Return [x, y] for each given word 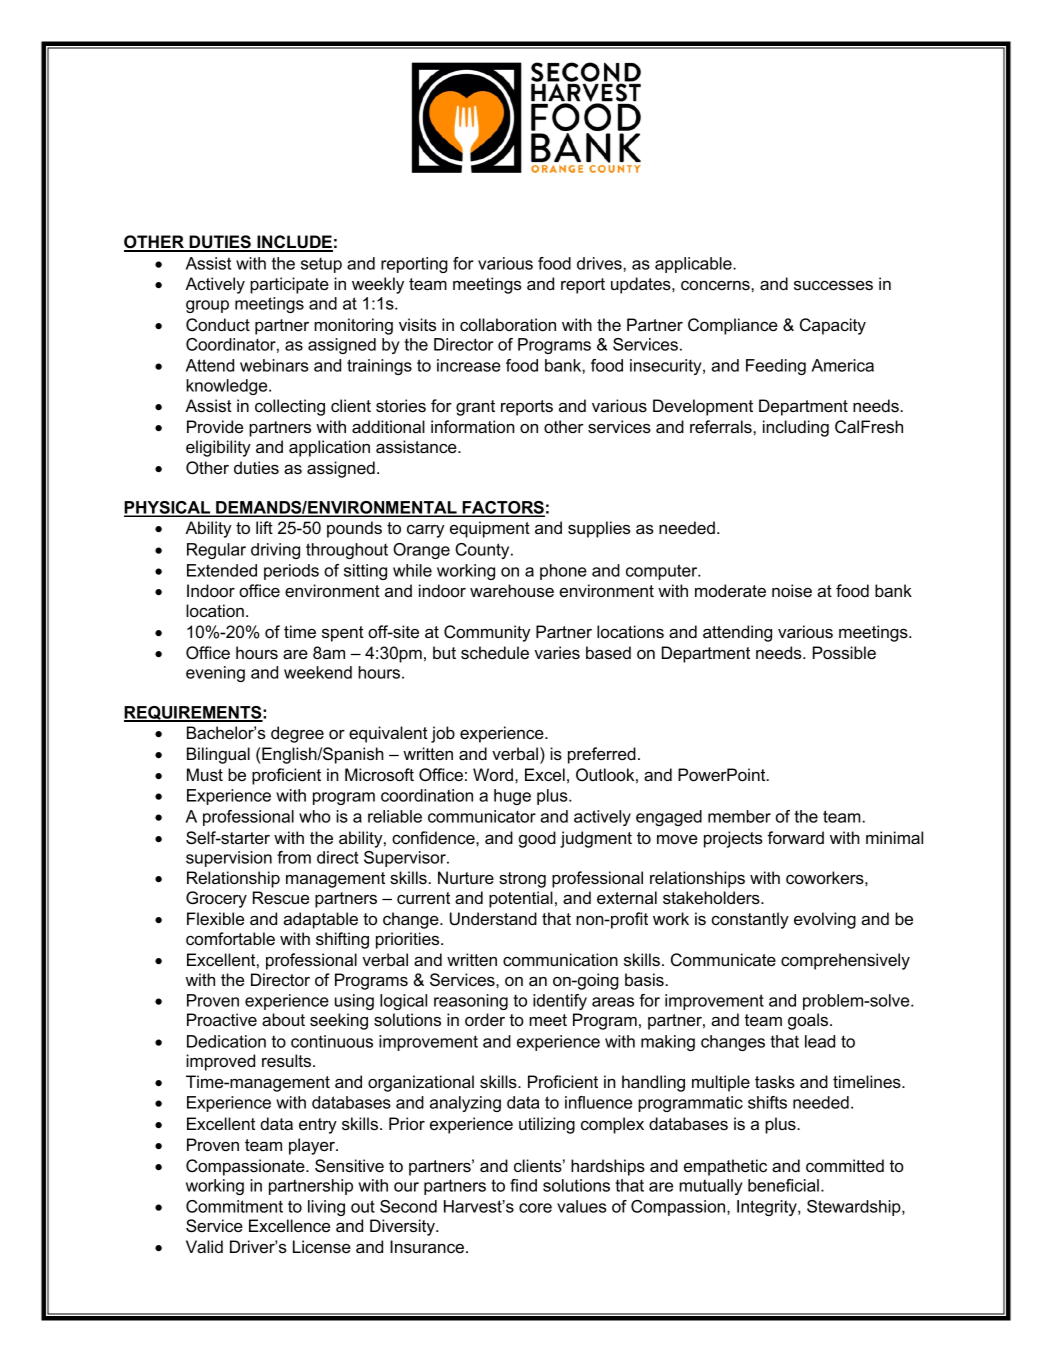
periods [291, 572]
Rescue [281, 897]
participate [289, 285]
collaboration [508, 324]
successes [833, 285]
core [535, 1208]
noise [792, 590]
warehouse [512, 590]
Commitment [234, 1206]
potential [521, 899]
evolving [825, 920]
